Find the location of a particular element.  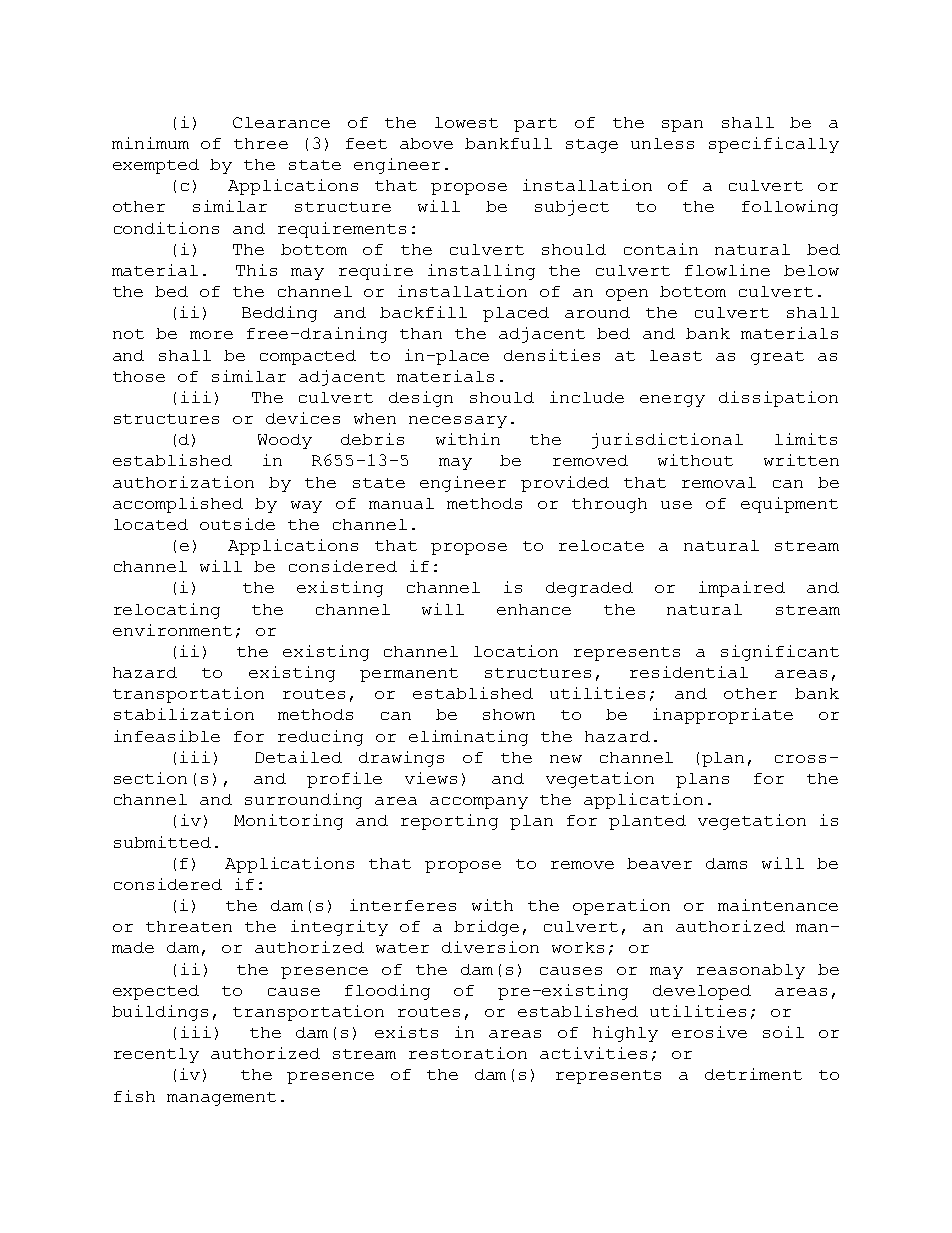

management is located at coordinates (221, 1099).
